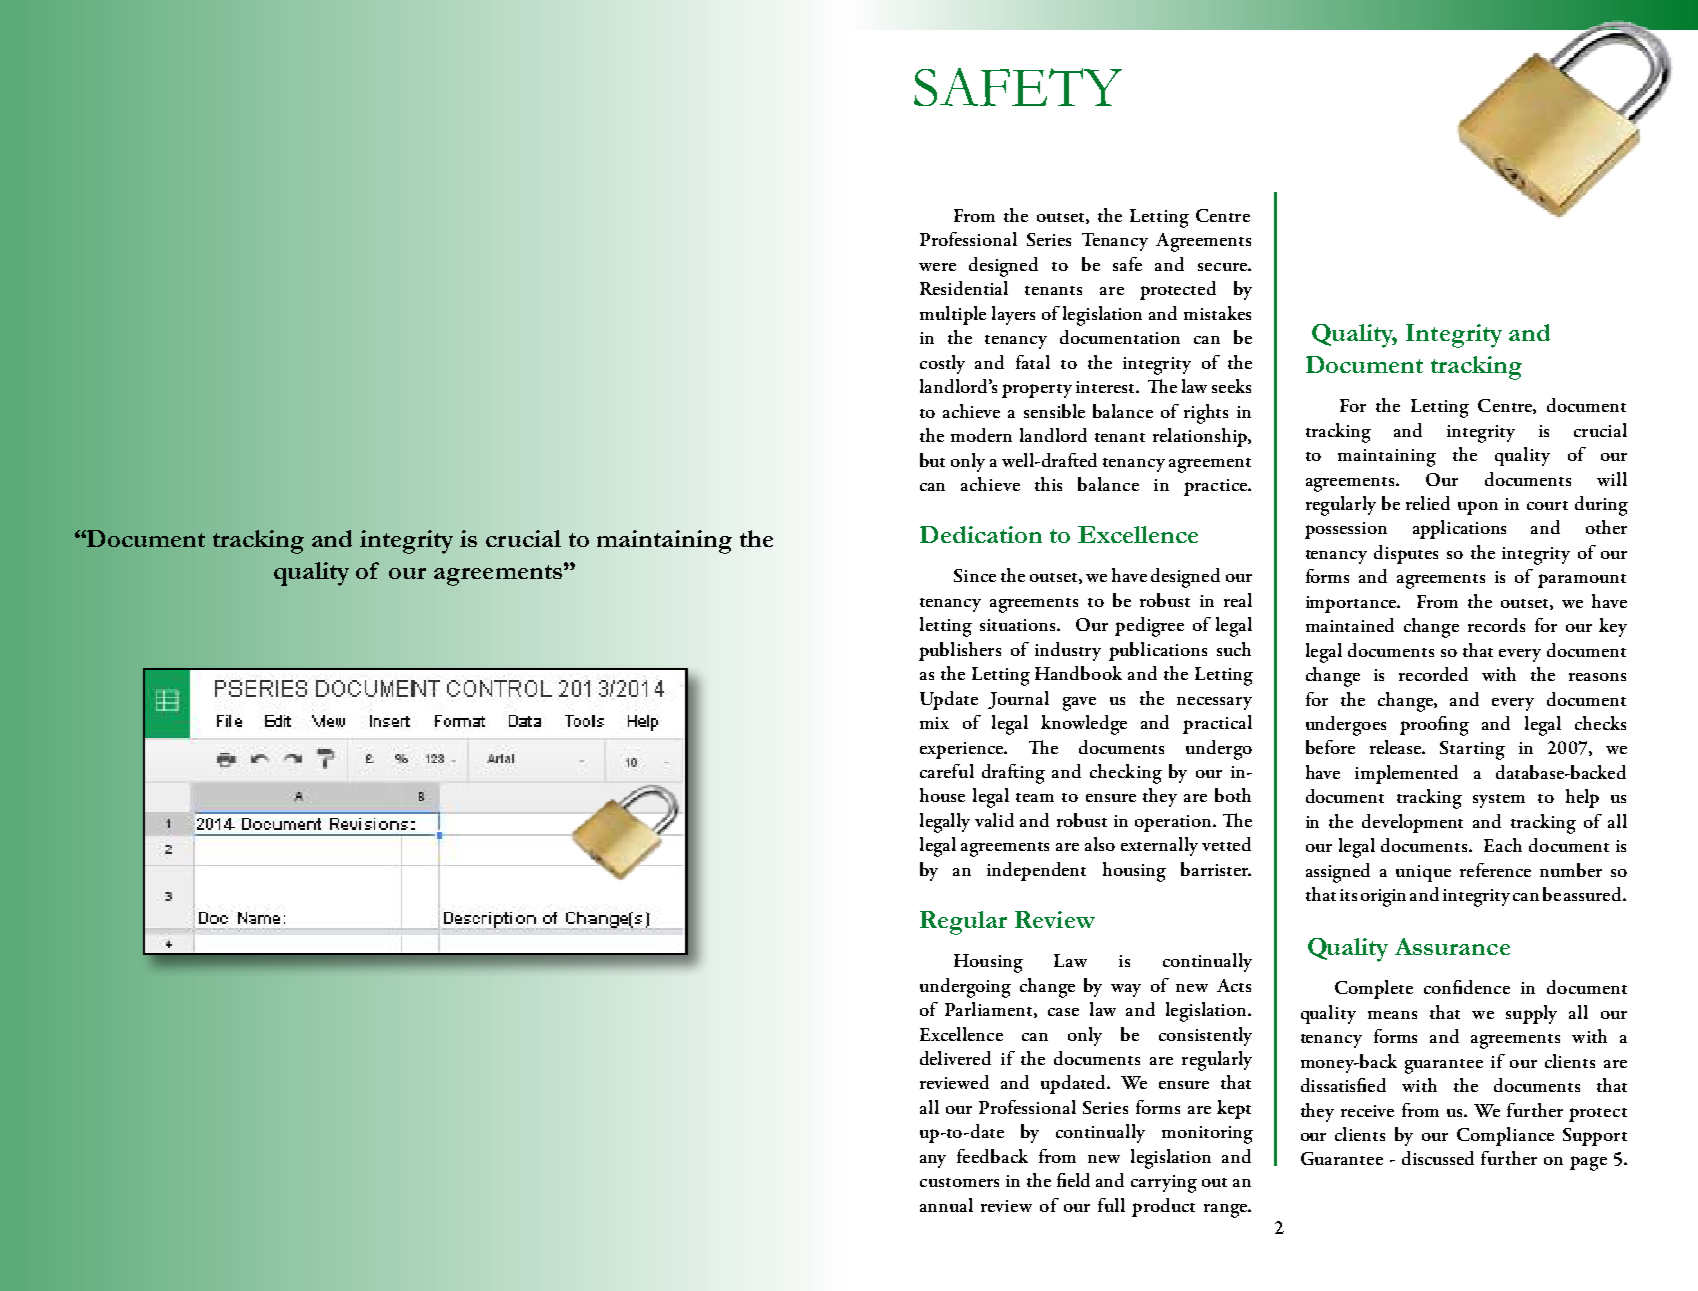 The height and width of the screenshot is (1291, 1698). I want to click on drafting, so click(1013, 774).
